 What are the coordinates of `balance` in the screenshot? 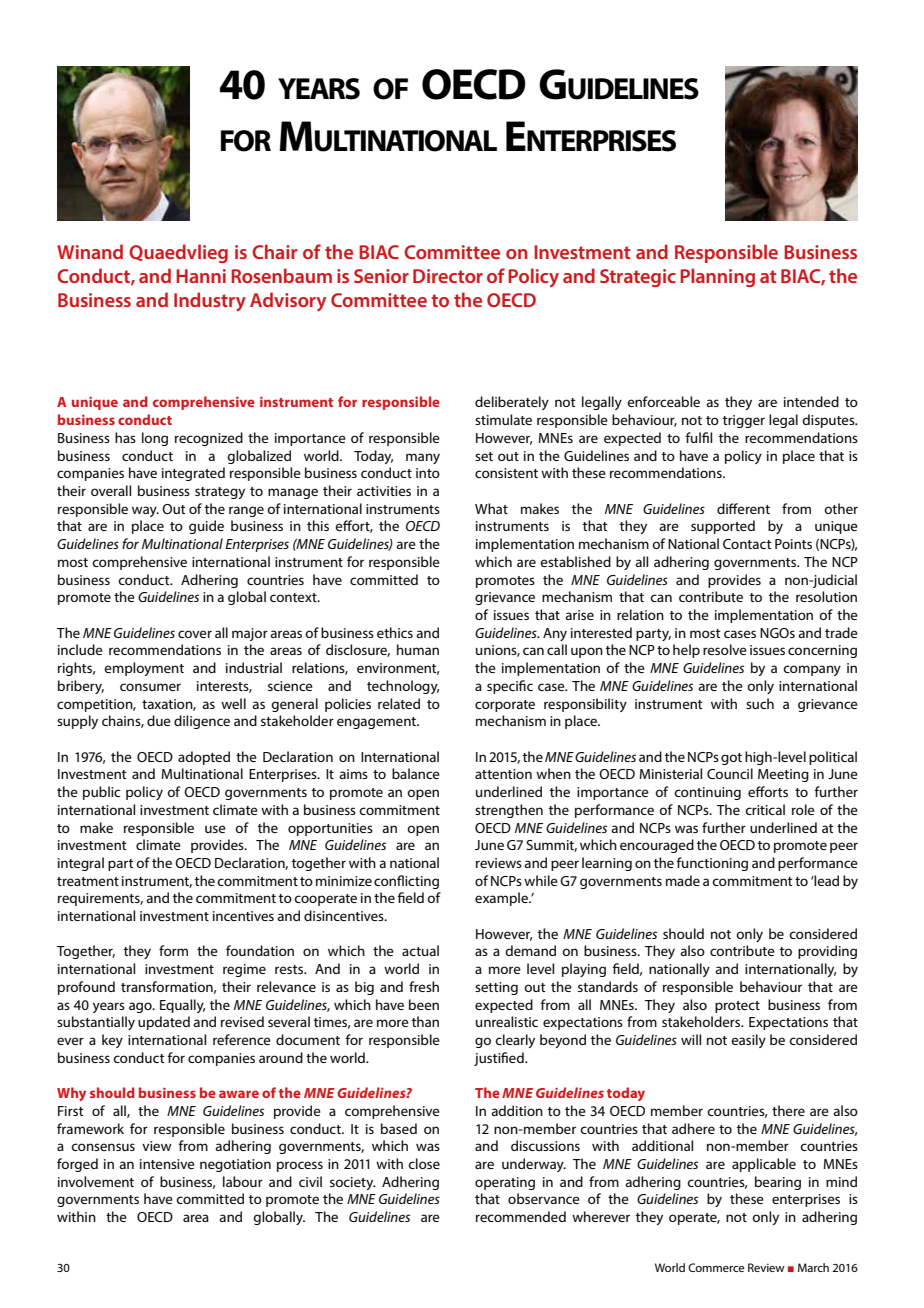 It's located at (416, 773).
